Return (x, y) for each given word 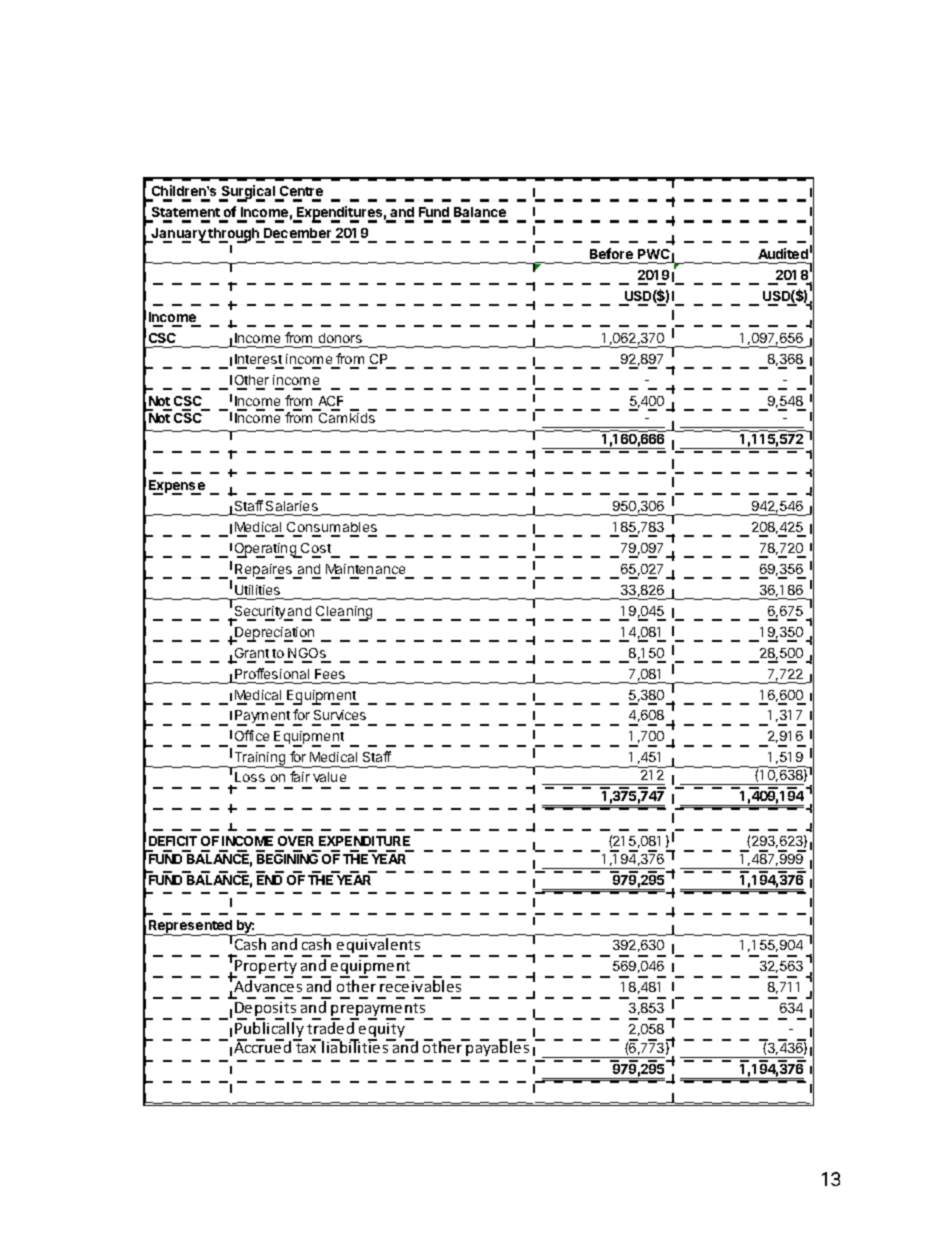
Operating (266, 550)
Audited (783, 253)
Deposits (267, 1010)
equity (382, 1031)
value (329, 777)
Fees (330, 674)
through (234, 235)
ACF (331, 401)
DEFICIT (173, 841)
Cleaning (344, 613)
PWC (654, 254)
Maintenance (365, 569)
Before (611, 253)
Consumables (332, 527)
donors (340, 338)
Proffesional (272, 673)
